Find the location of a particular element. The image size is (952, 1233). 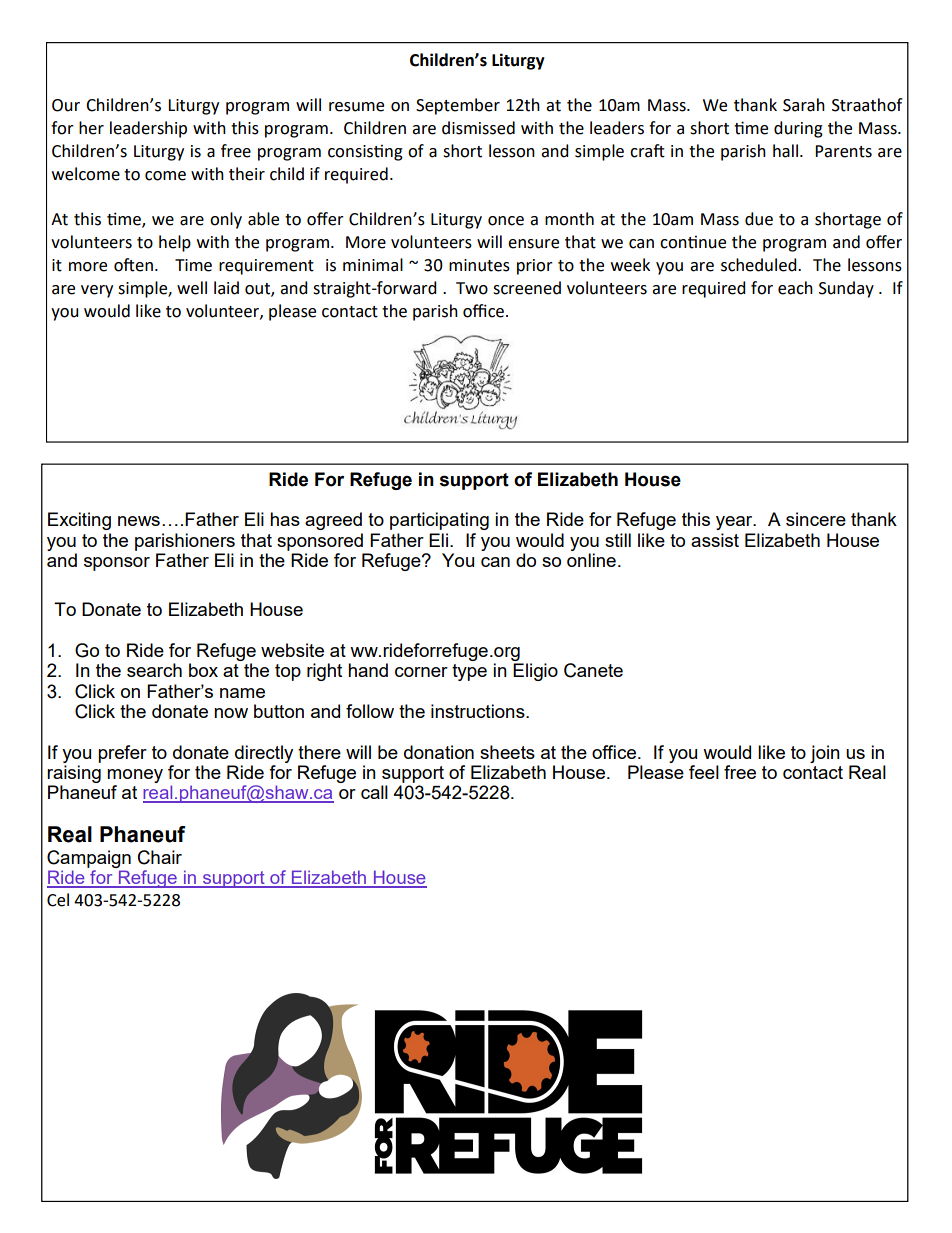

year is located at coordinates (735, 523).
